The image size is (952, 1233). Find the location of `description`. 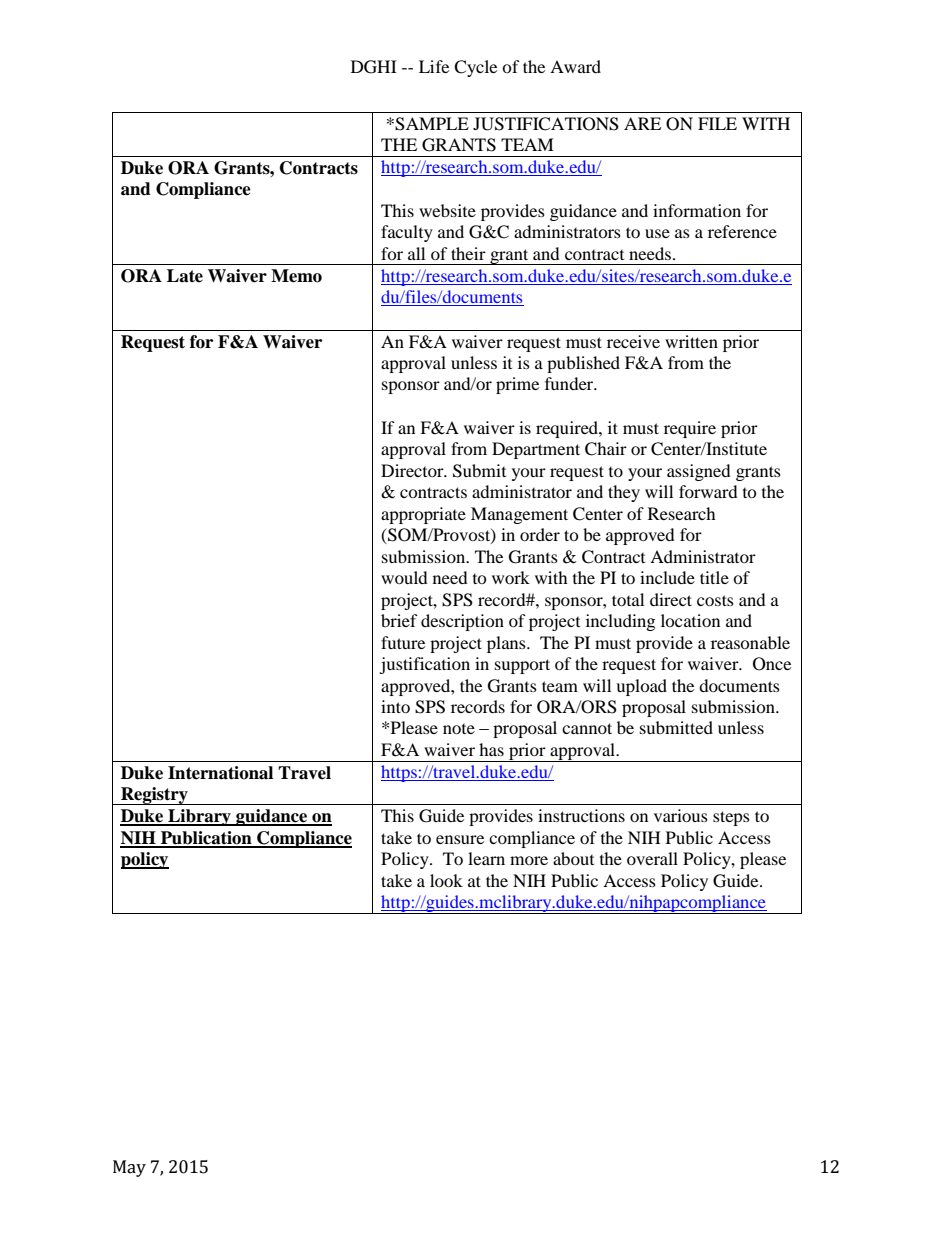

description is located at coordinates (462, 622).
